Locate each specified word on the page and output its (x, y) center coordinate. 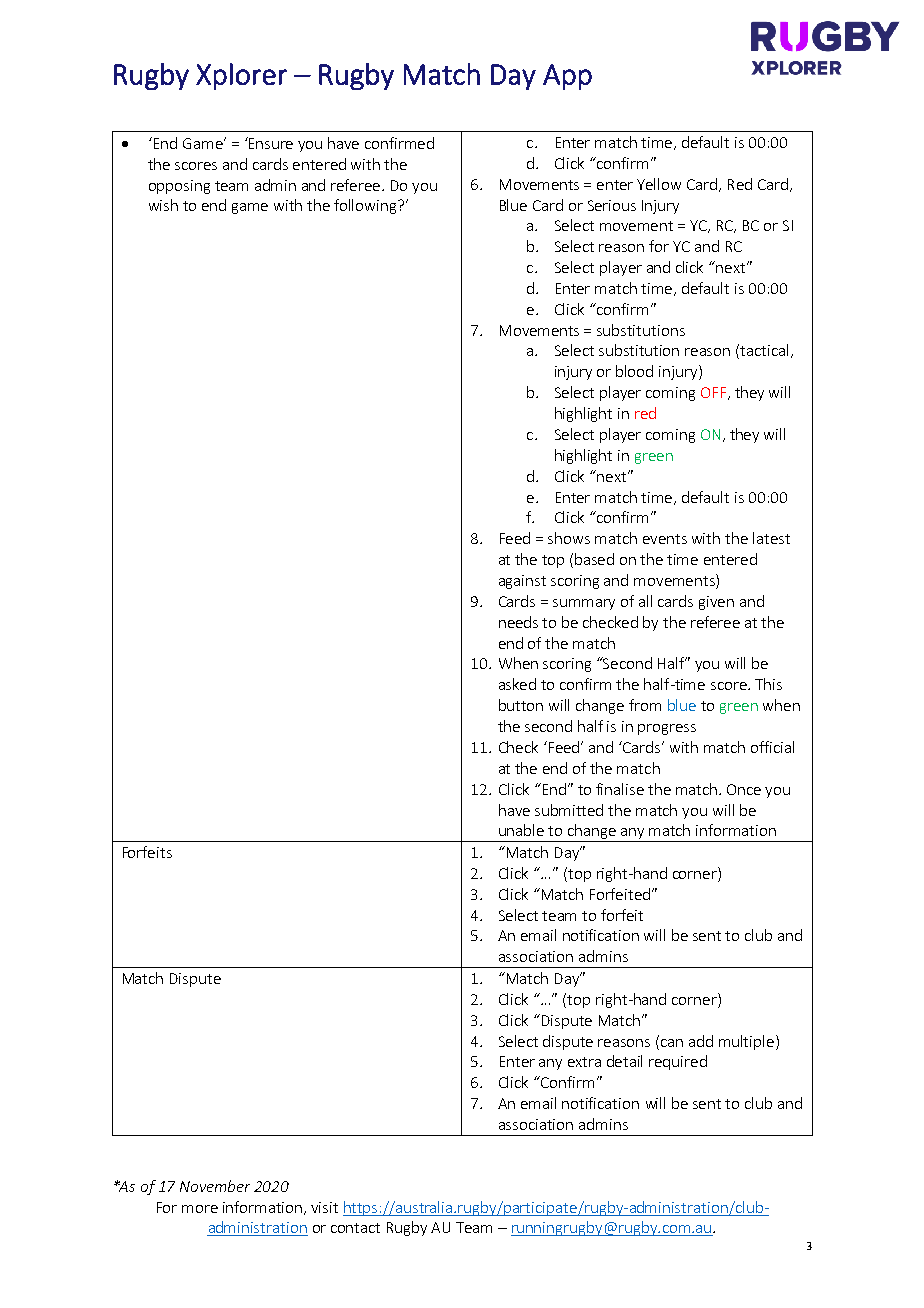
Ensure (270, 143)
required (678, 1062)
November (215, 1186)
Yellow (659, 184)
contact (355, 1228)
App (567, 77)
